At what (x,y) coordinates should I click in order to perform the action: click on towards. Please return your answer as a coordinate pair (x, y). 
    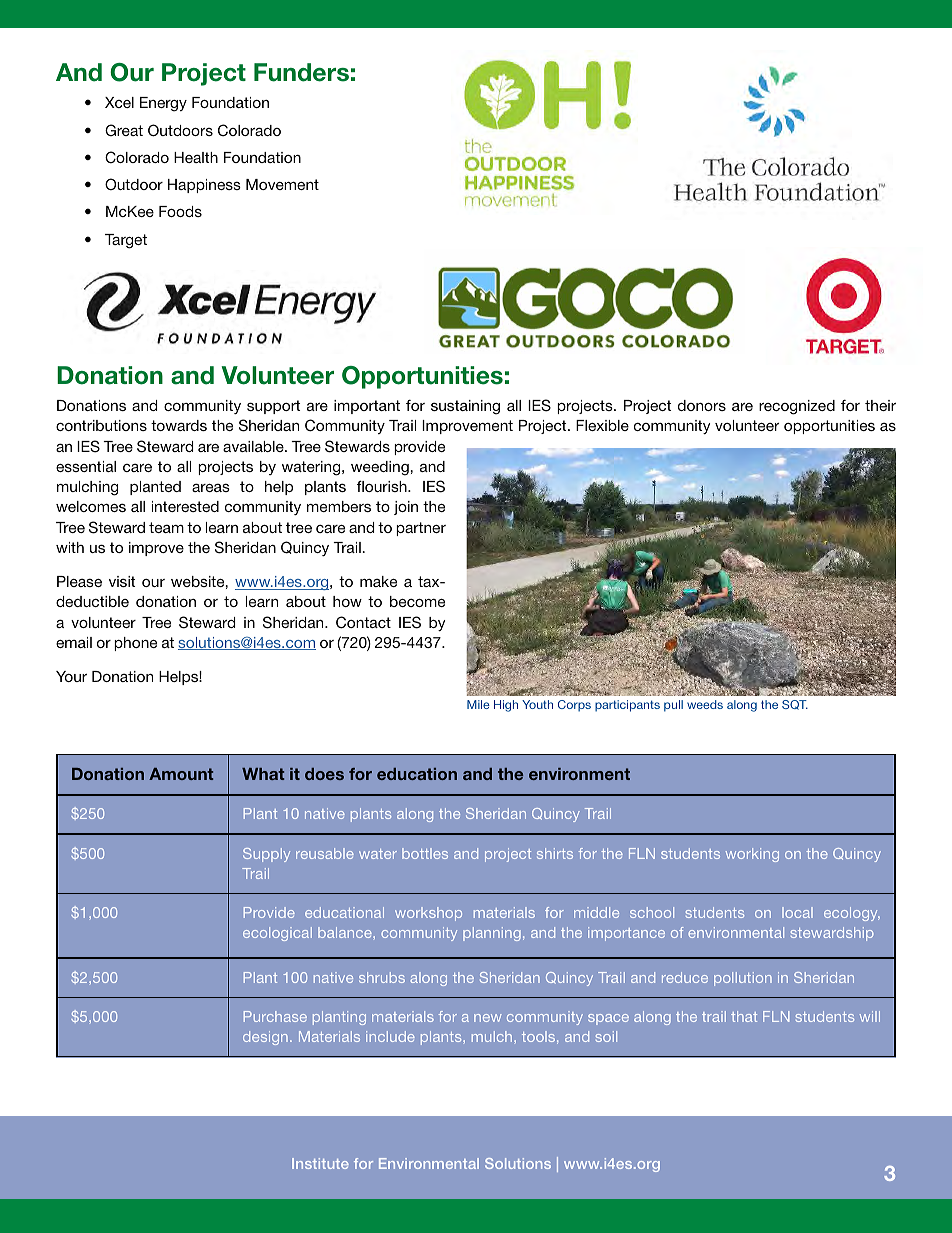
    Looking at the image, I should click on (179, 425).
